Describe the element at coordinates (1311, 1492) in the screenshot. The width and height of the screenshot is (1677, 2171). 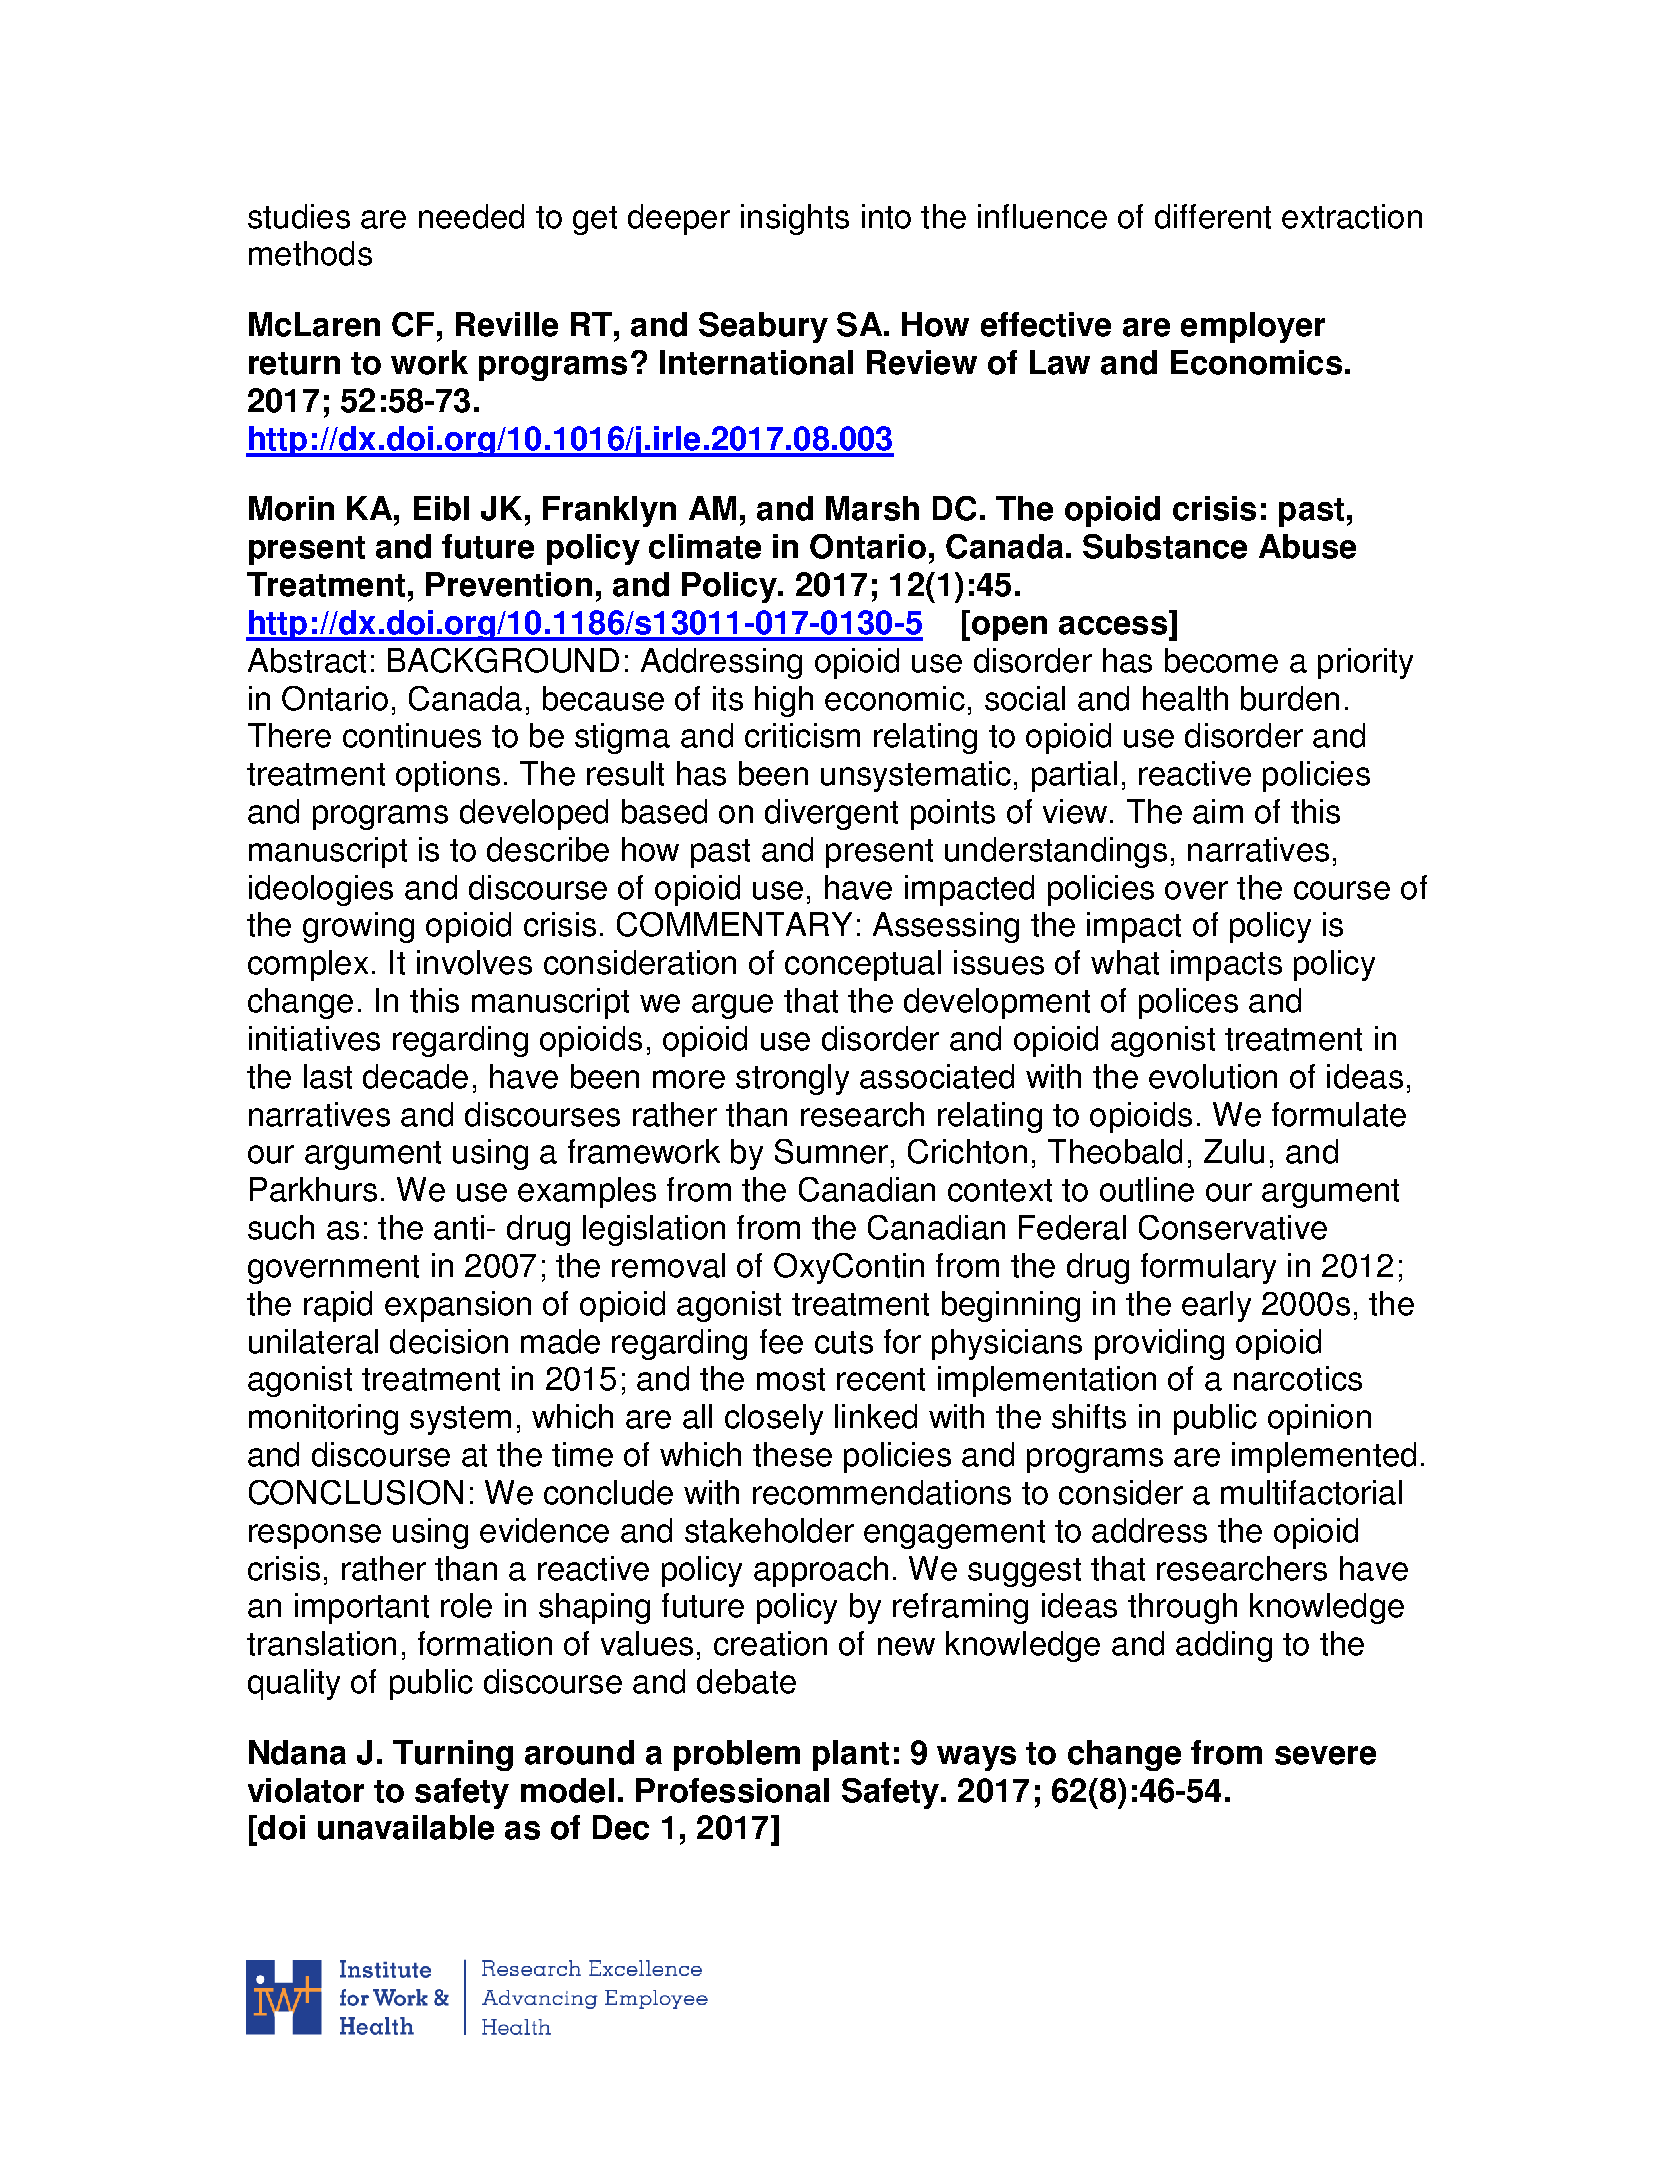
I see `multifactorial` at that location.
